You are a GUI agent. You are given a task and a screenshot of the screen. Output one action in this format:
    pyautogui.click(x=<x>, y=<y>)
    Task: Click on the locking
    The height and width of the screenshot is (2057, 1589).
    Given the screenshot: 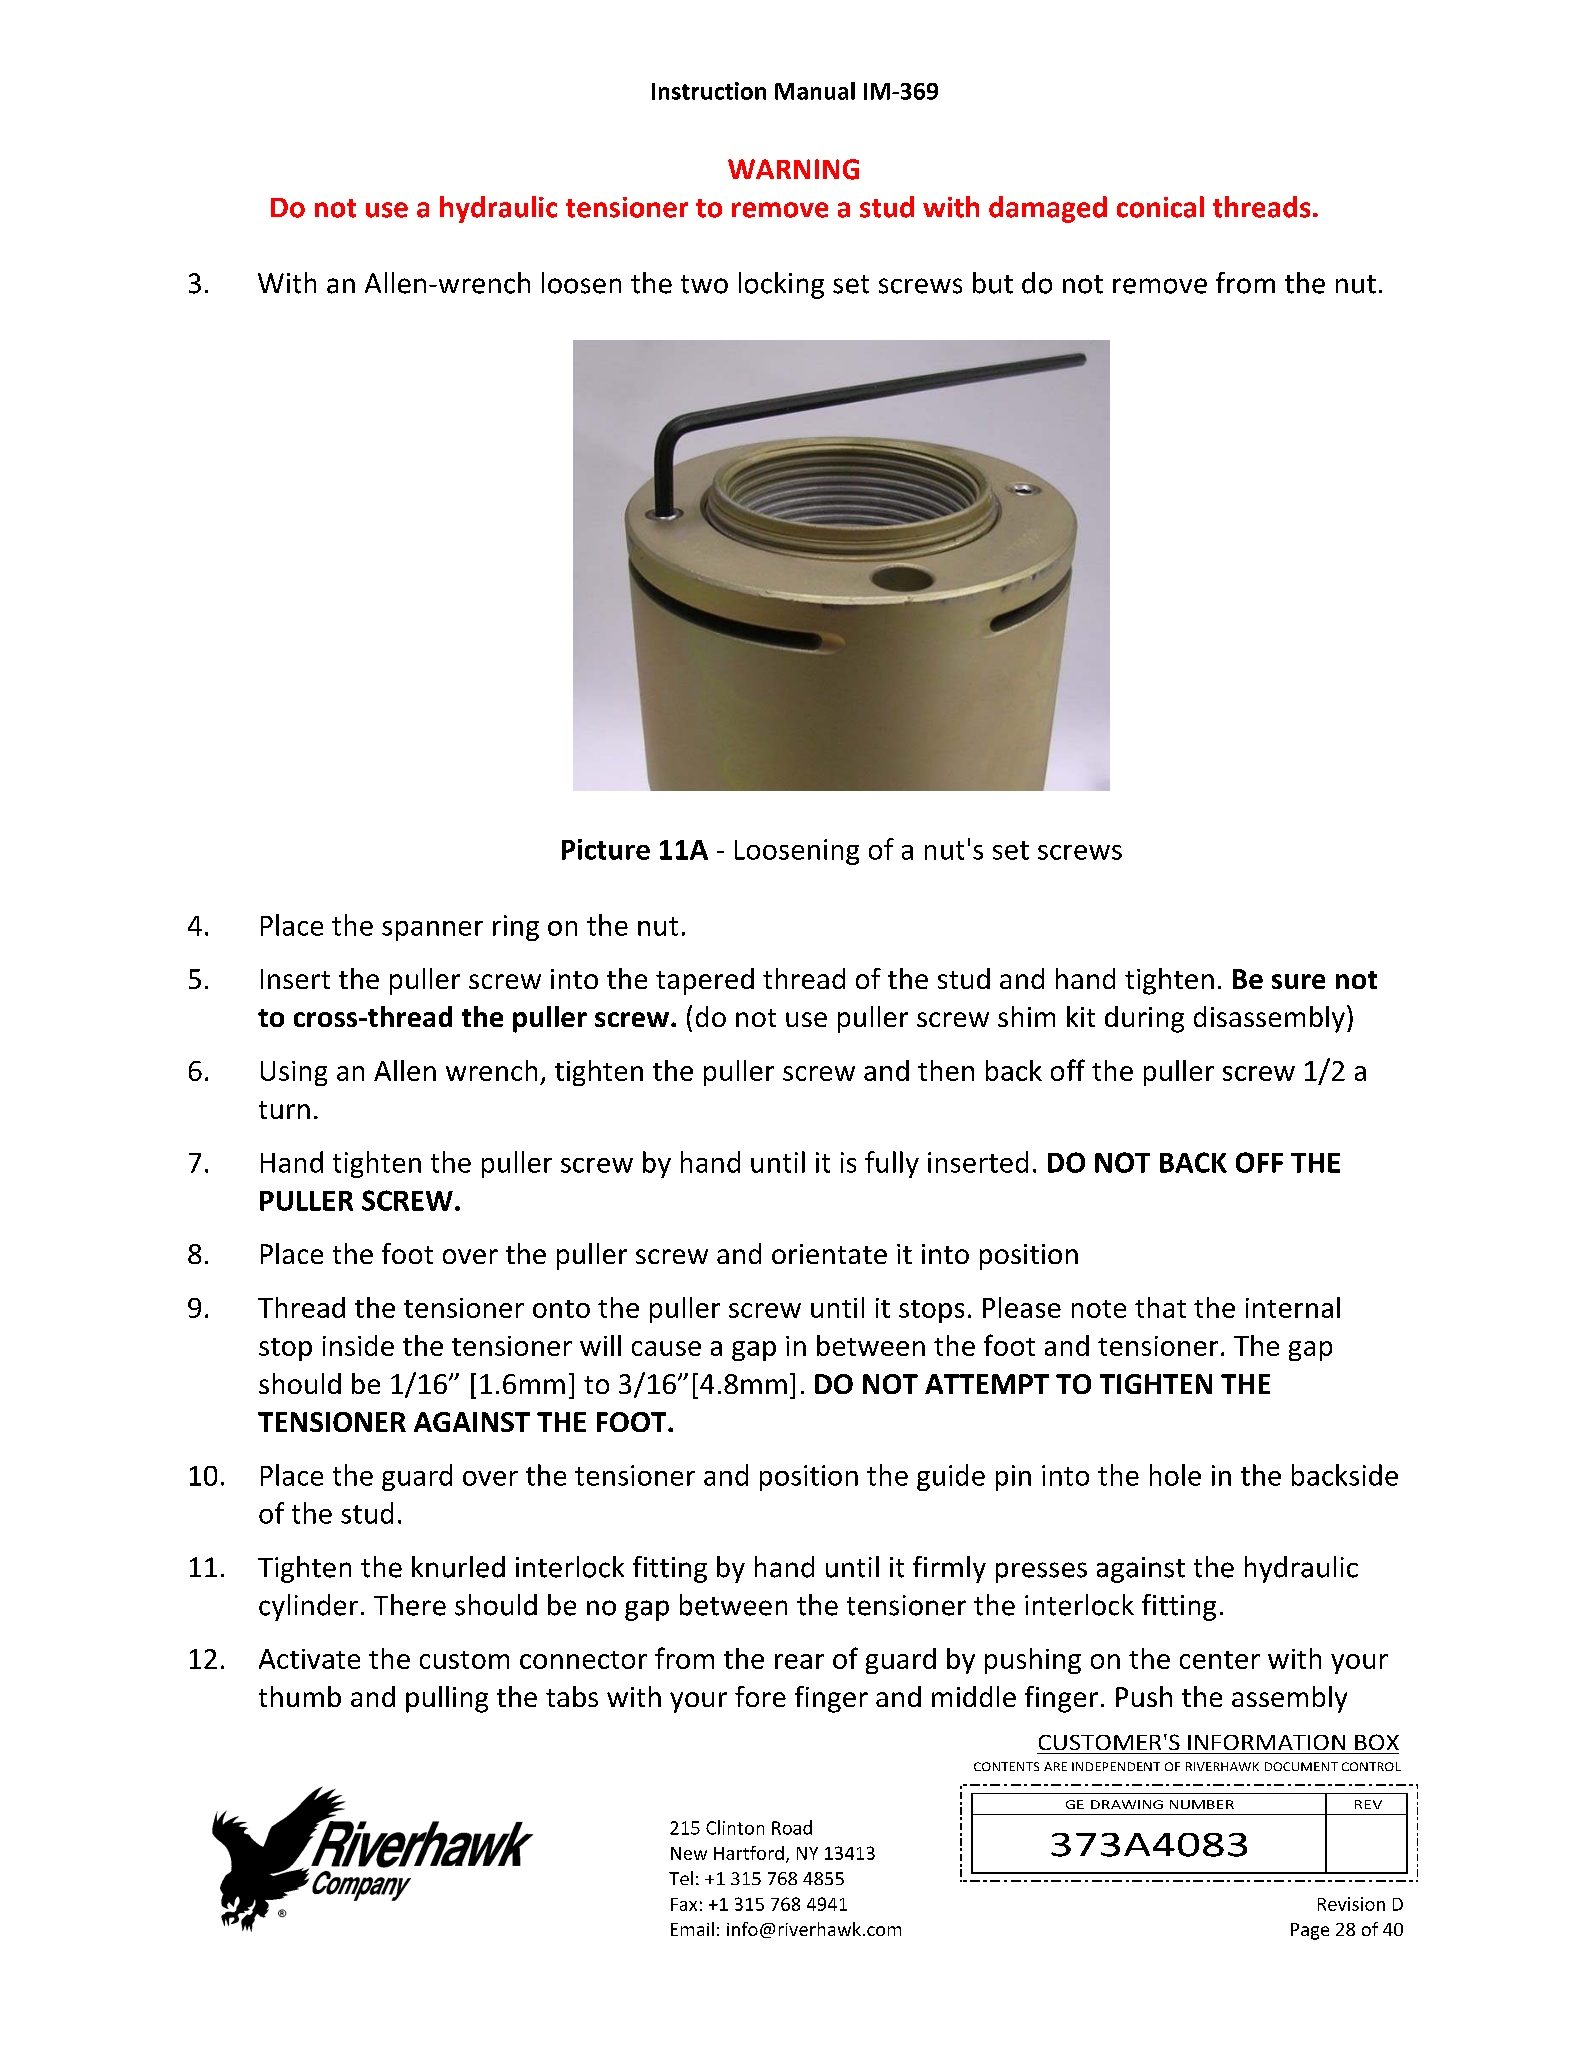 What is the action you would take?
    pyautogui.click(x=781, y=285)
